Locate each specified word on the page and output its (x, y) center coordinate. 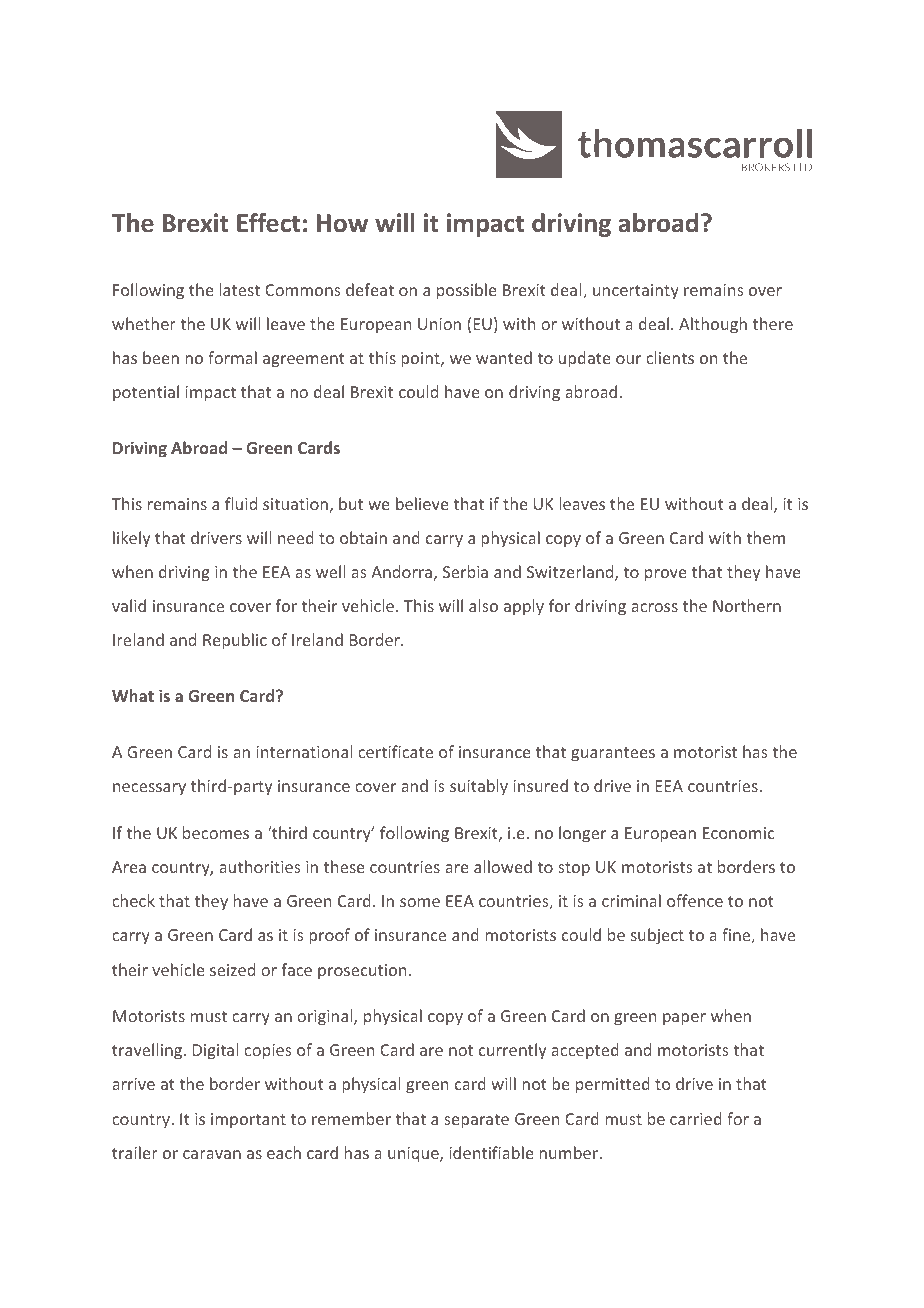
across (654, 607)
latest (239, 289)
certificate (395, 751)
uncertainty (636, 292)
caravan (212, 1154)
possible (467, 291)
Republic (235, 641)
